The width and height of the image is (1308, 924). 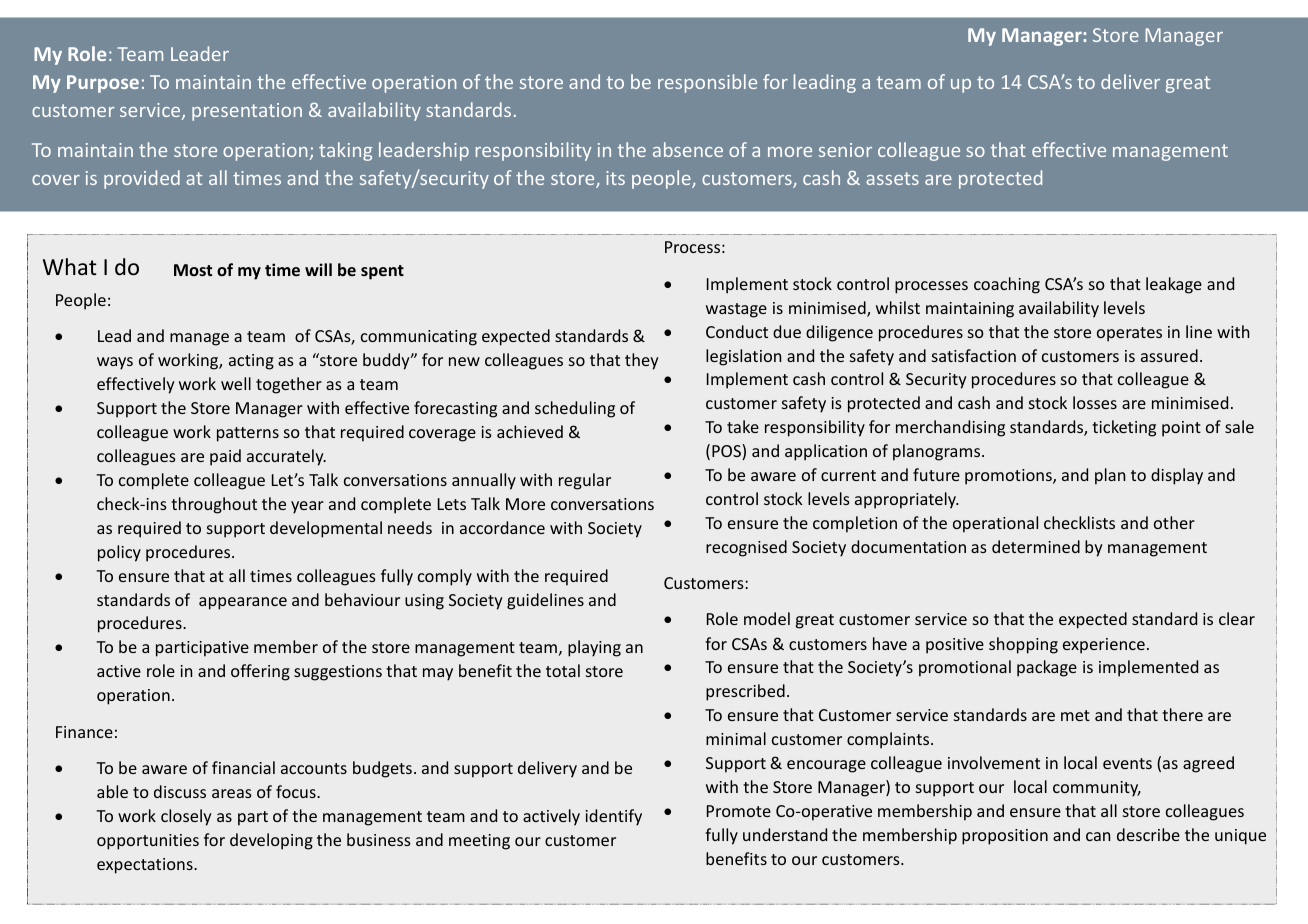 I want to click on paid, so click(x=225, y=457).
